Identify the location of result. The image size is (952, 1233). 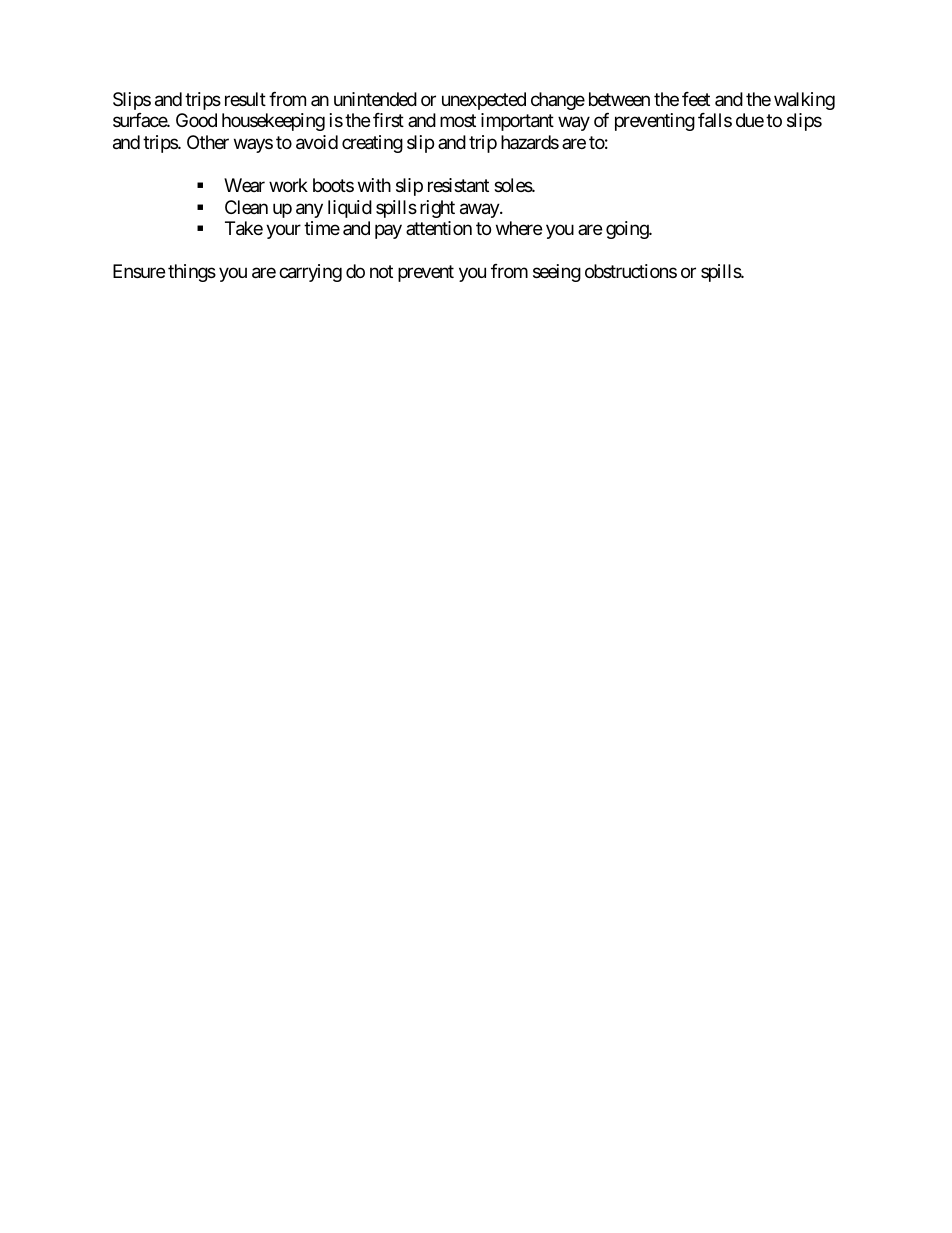
(245, 99).
